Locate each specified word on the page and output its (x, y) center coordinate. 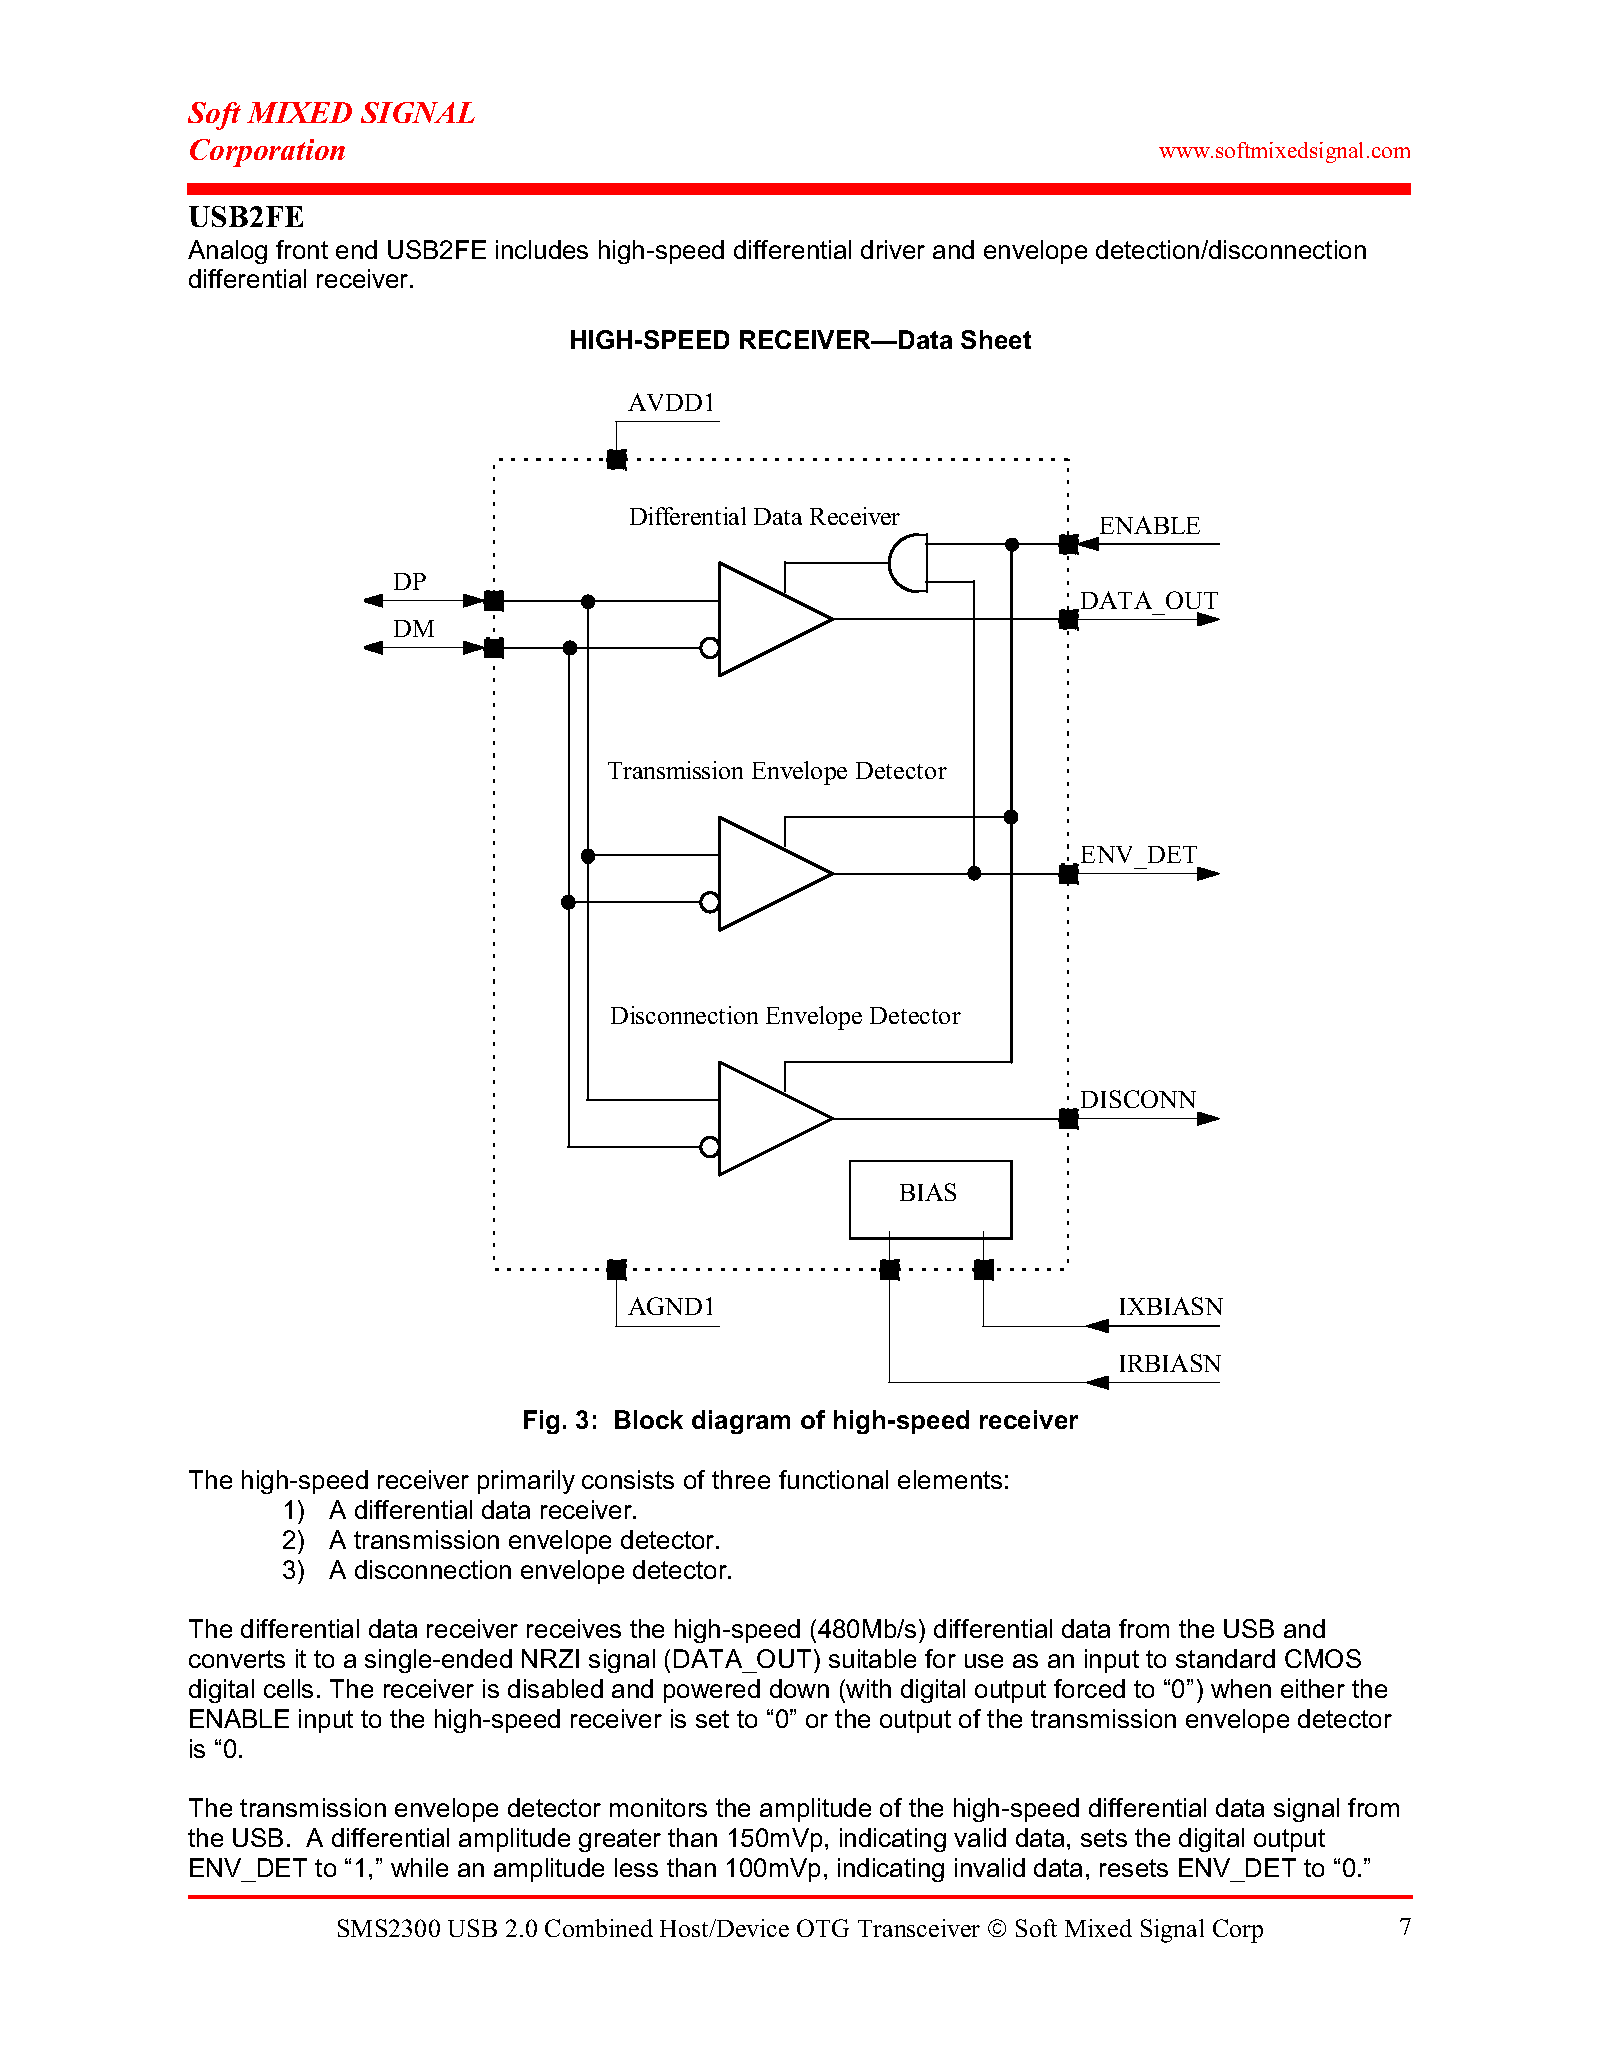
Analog (227, 252)
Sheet (996, 339)
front (302, 249)
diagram (741, 1422)
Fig (541, 1422)
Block (649, 1419)
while (419, 1867)
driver (893, 249)
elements (950, 1479)
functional (833, 1479)
